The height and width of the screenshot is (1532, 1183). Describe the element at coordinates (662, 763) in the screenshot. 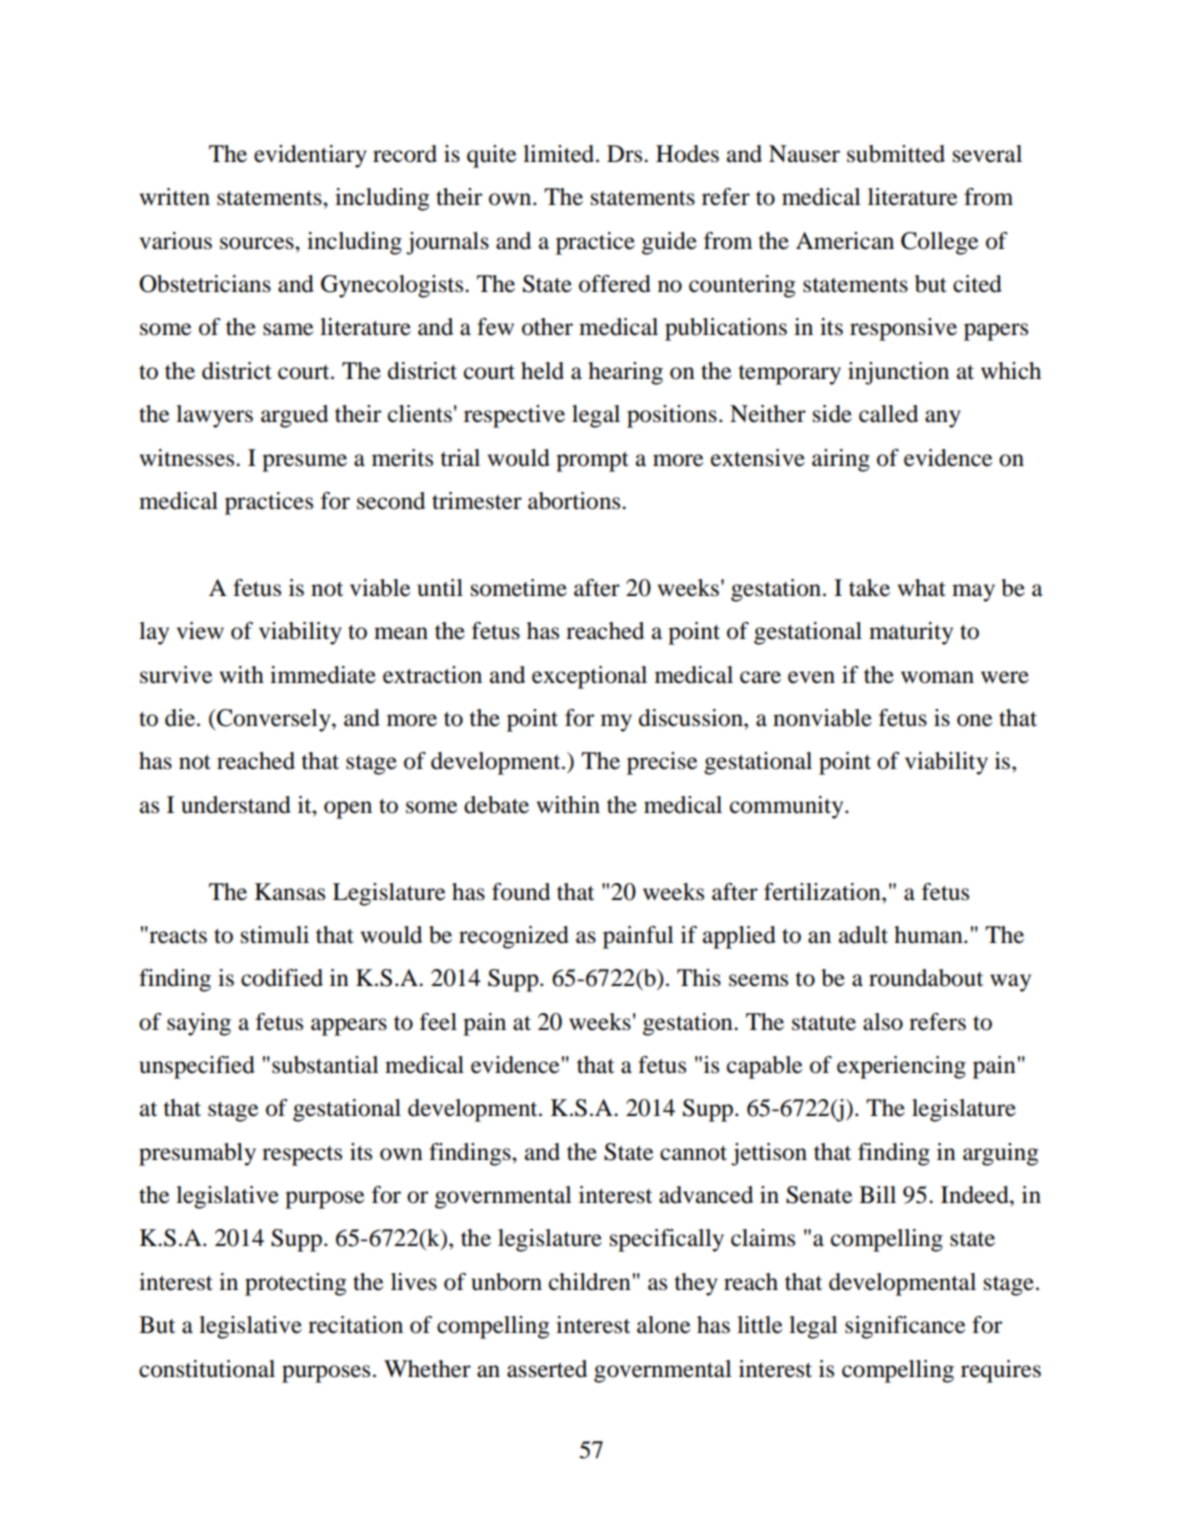

I see `precise` at that location.
